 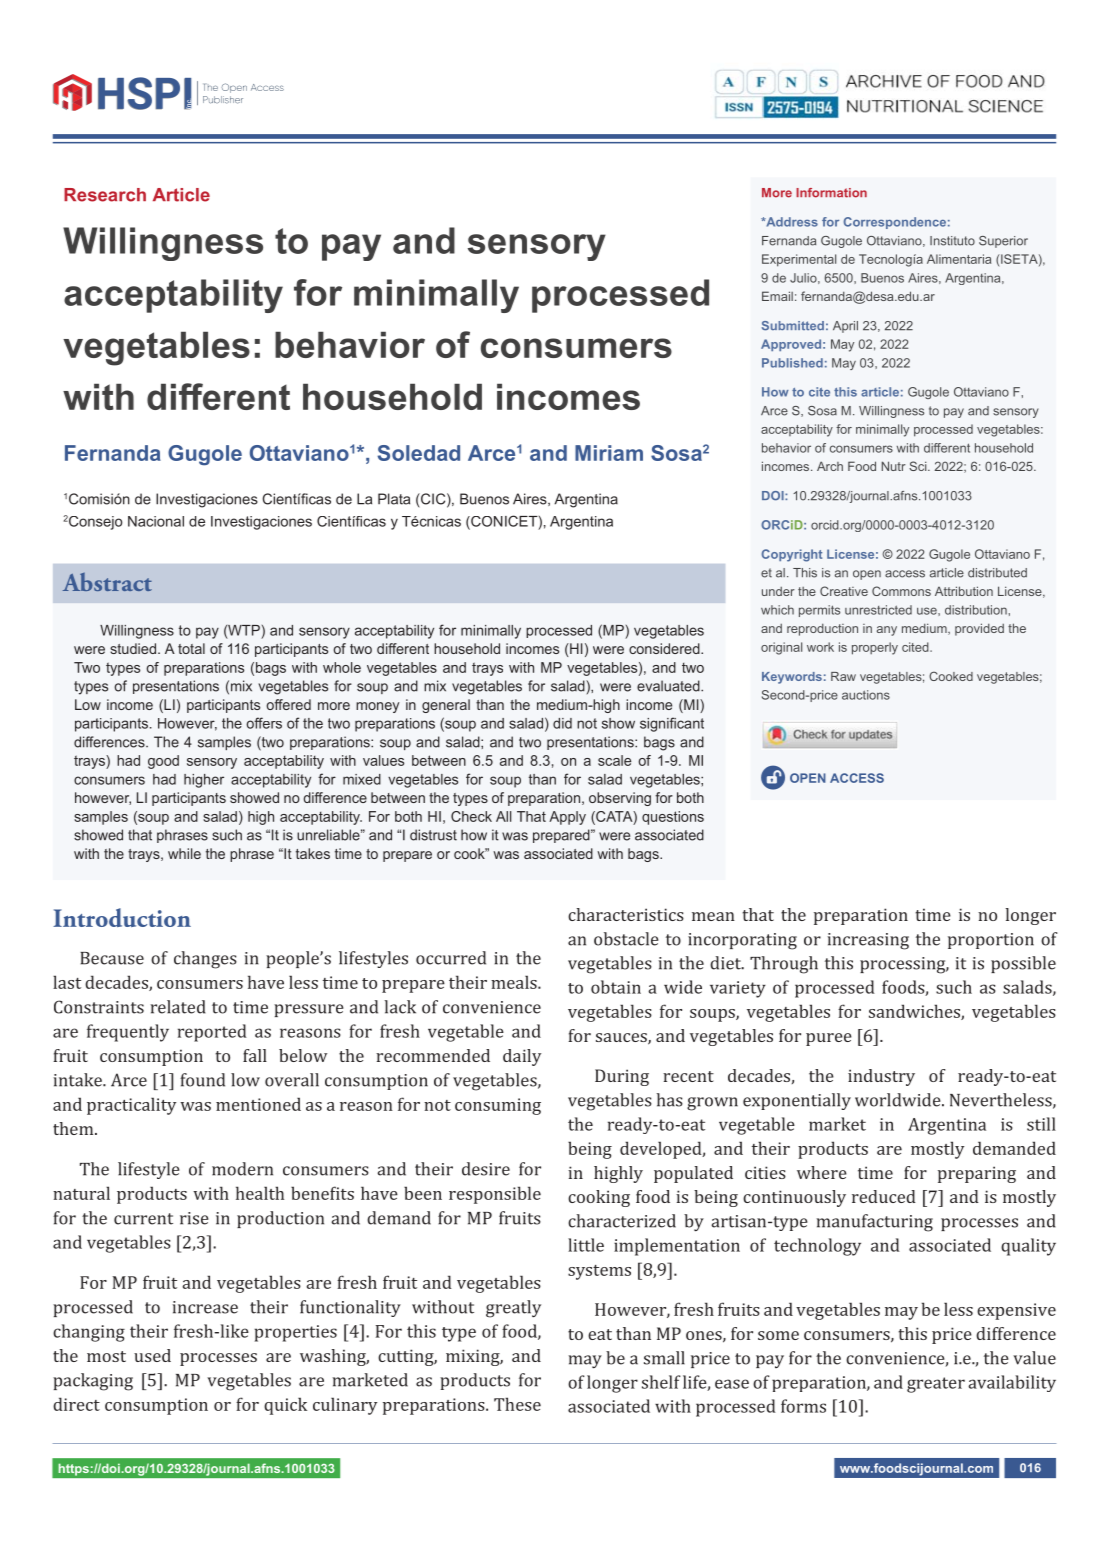 What do you see at coordinates (517, 1404) in the image?
I see `These` at bounding box center [517, 1404].
